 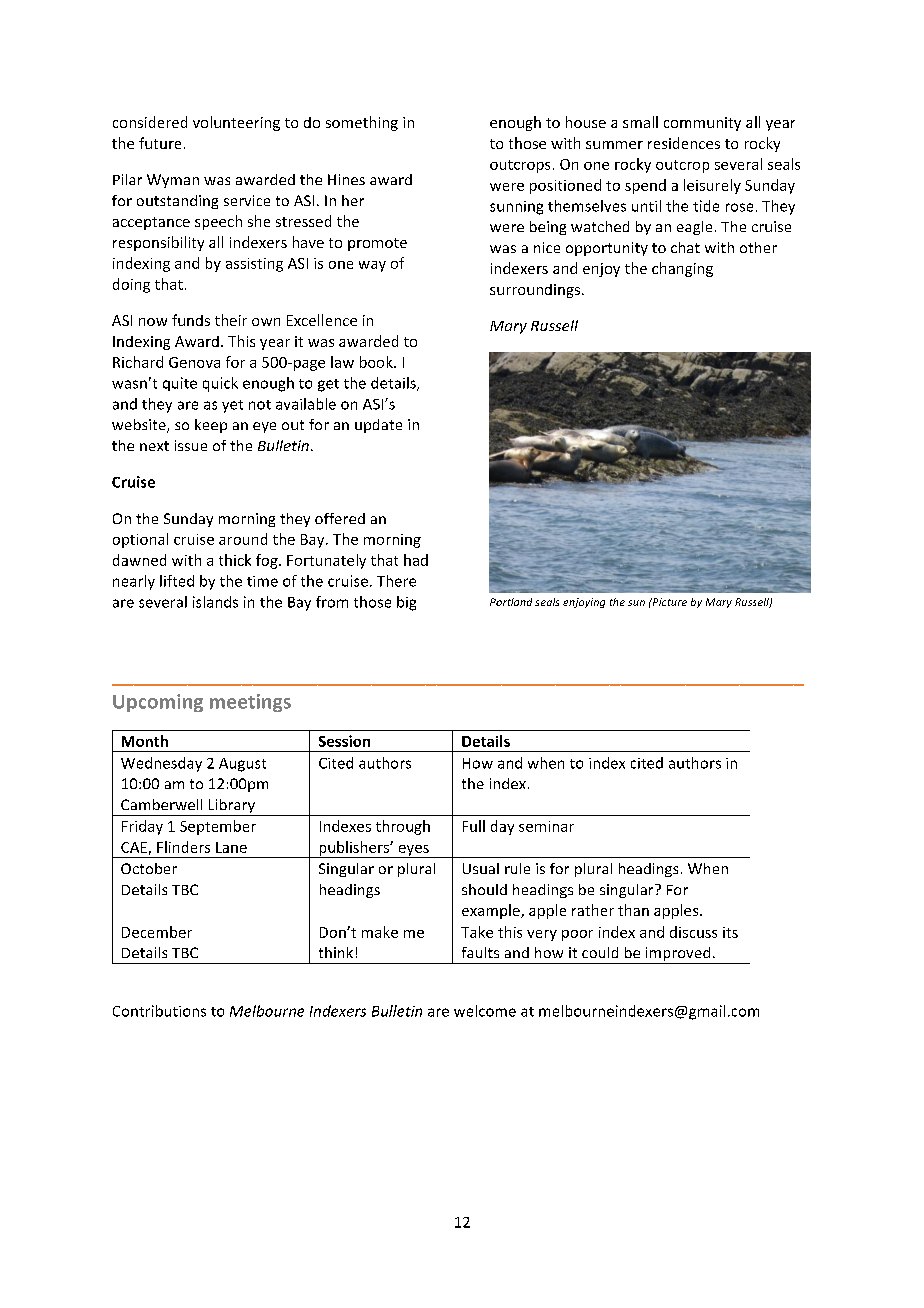 I want to click on changing, so click(x=682, y=269).
